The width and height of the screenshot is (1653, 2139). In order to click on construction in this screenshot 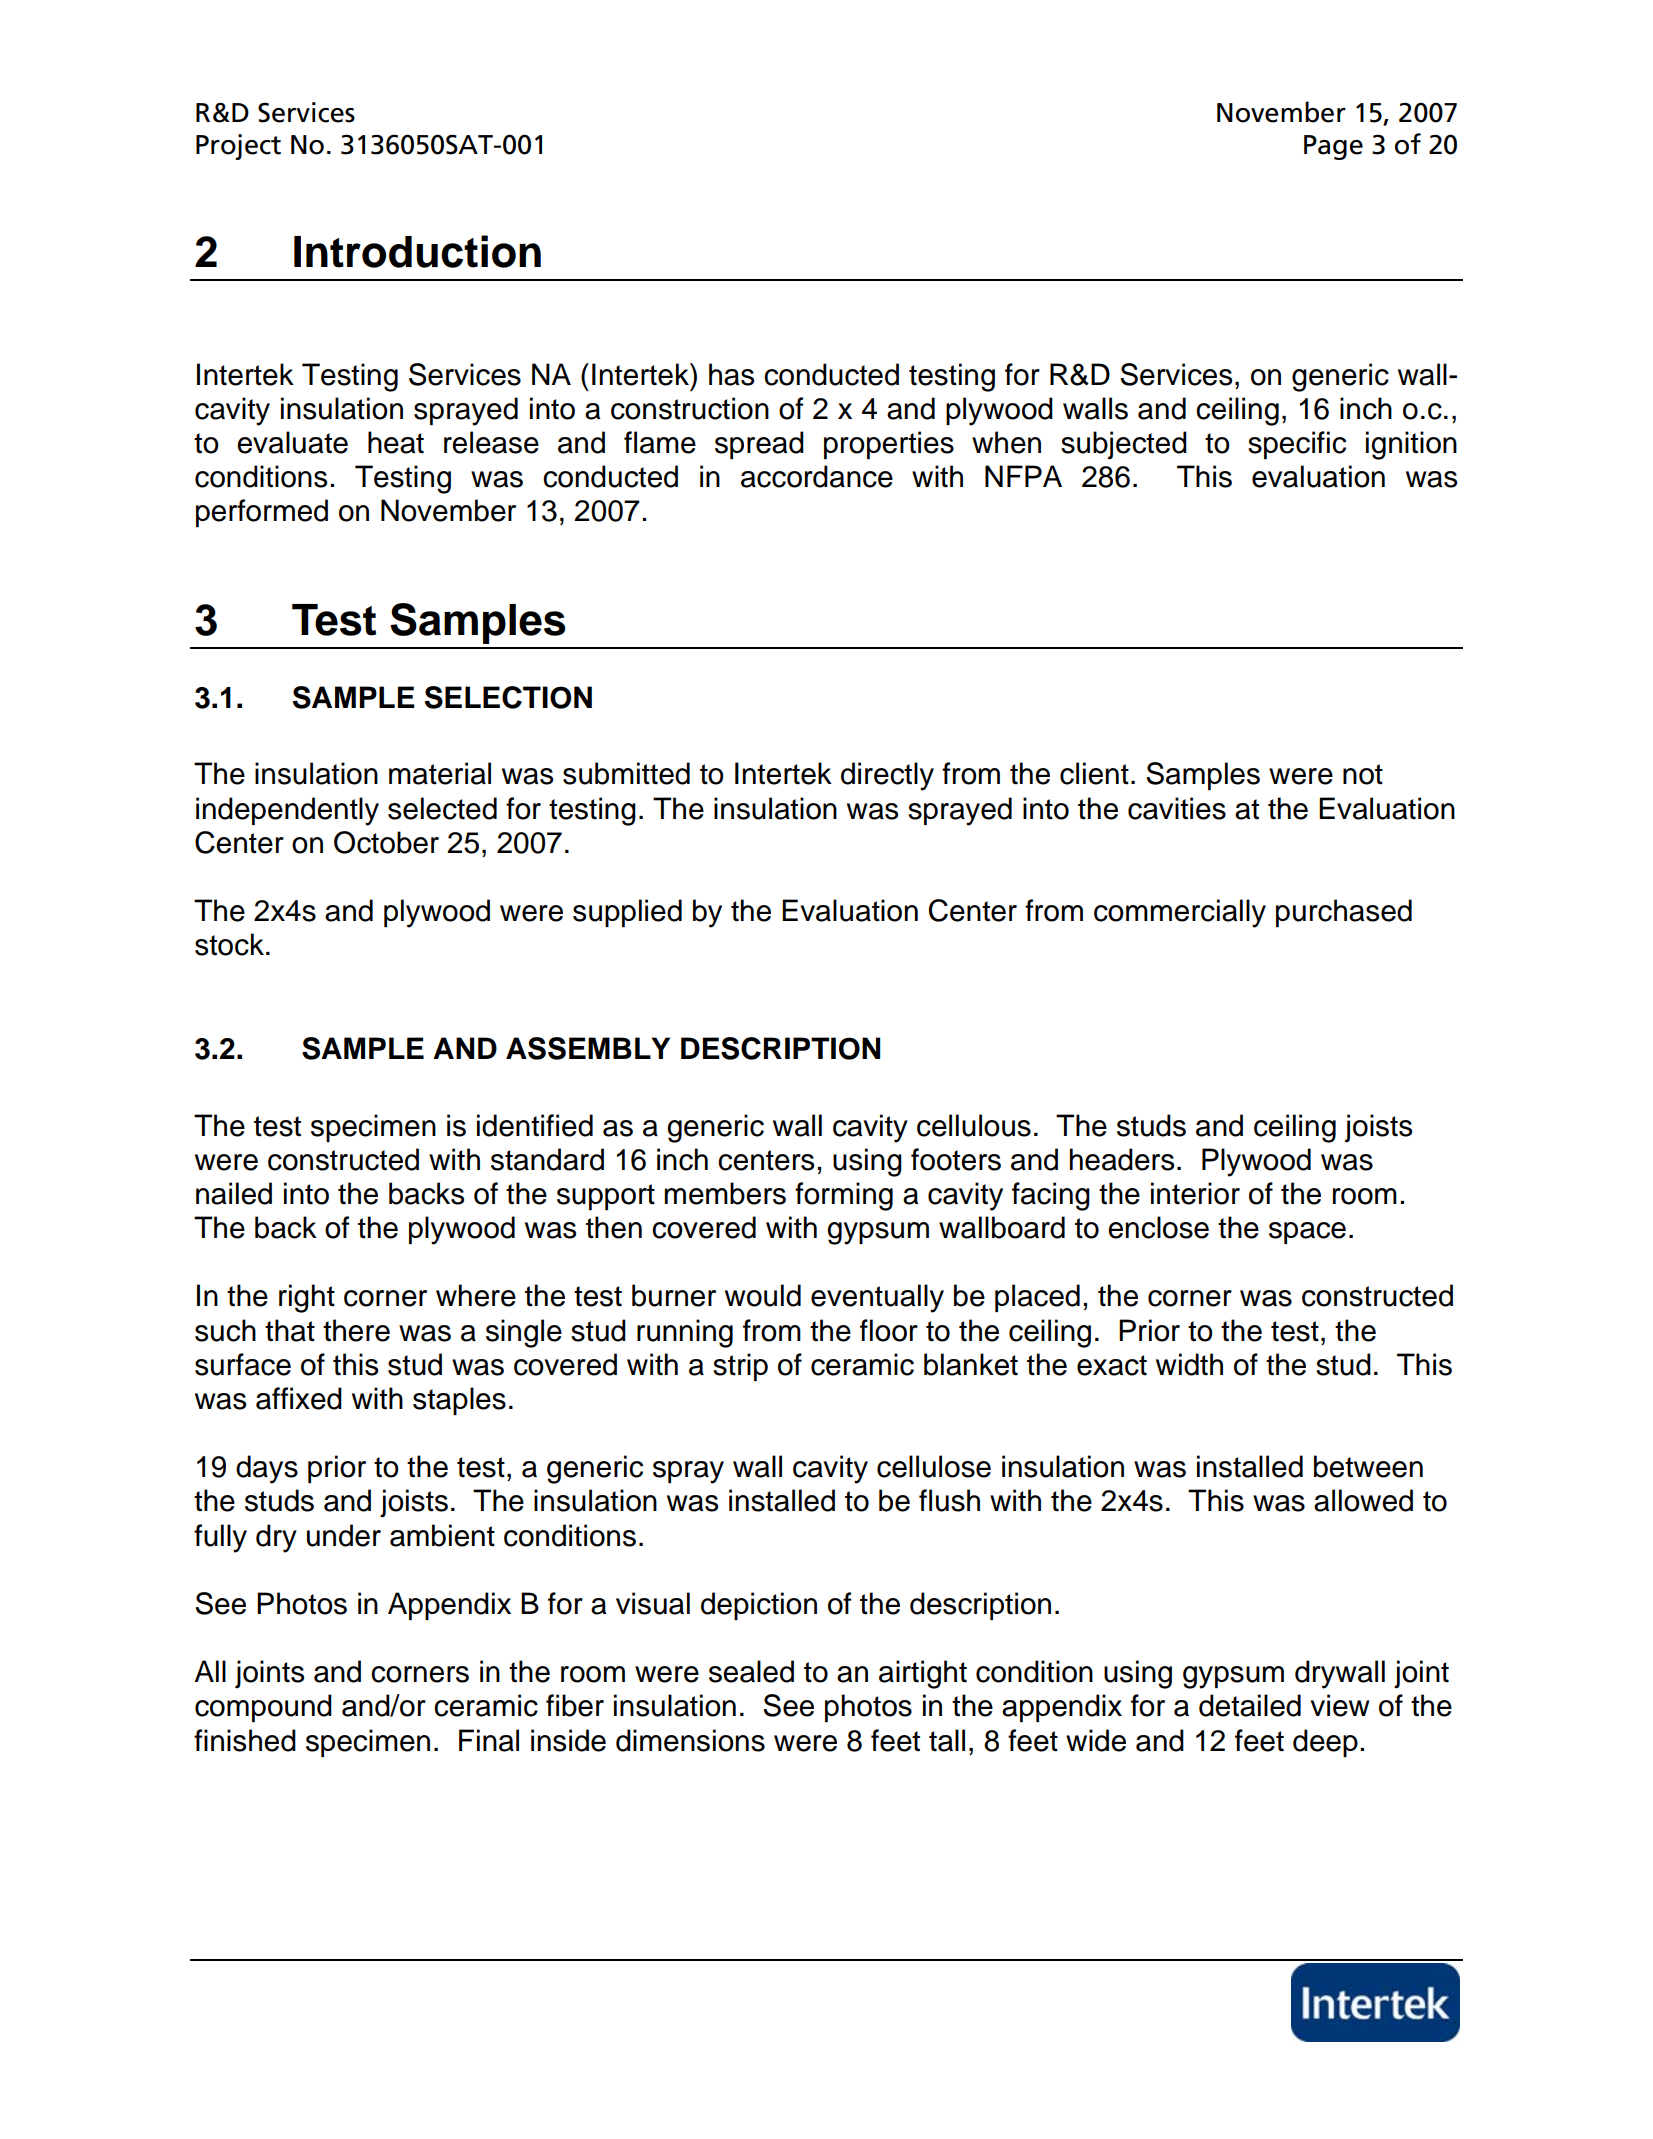, I will do `click(690, 408)`.
